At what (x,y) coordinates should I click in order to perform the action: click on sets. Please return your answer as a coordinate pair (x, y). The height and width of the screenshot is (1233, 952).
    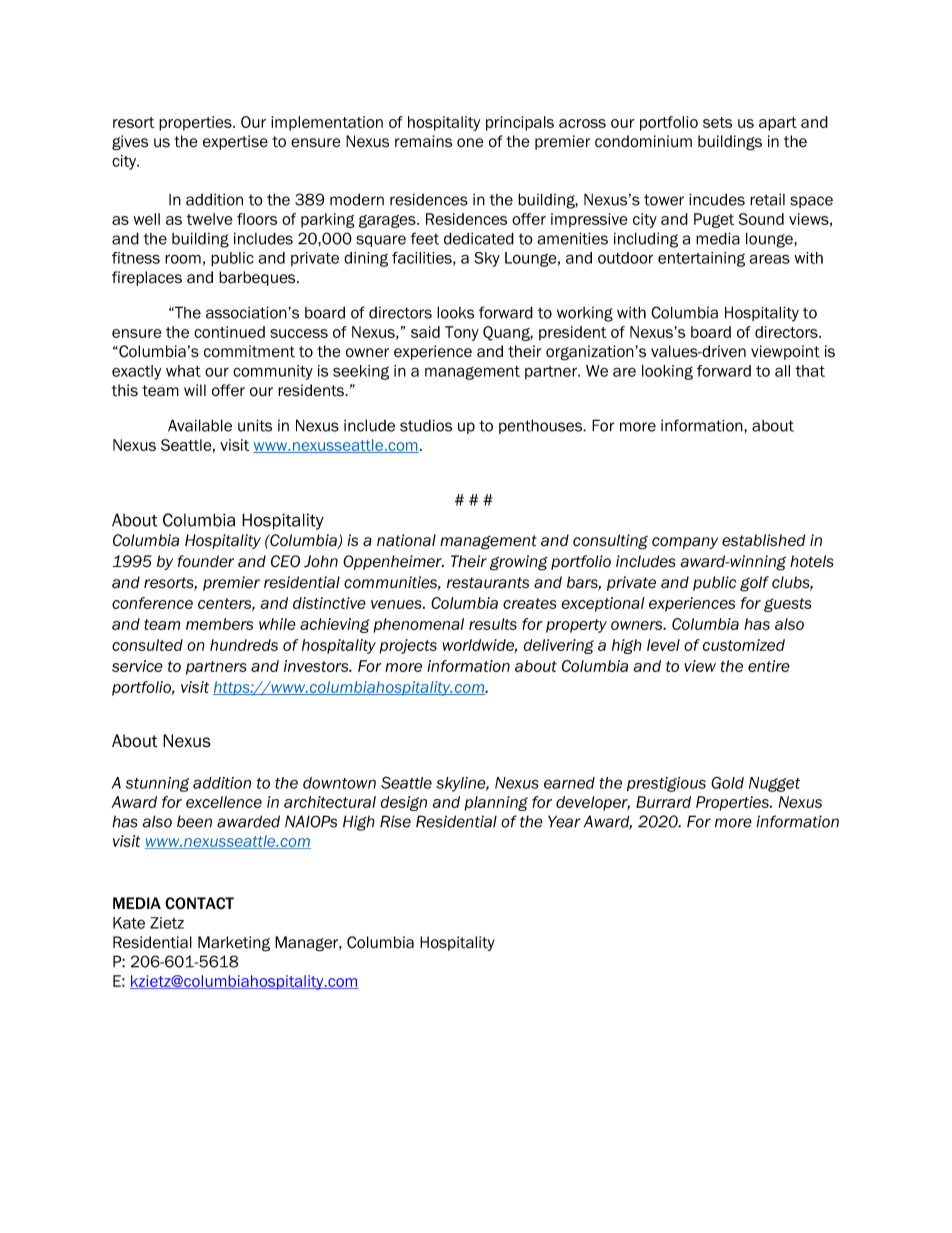
    Looking at the image, I should click on (717, 122).
